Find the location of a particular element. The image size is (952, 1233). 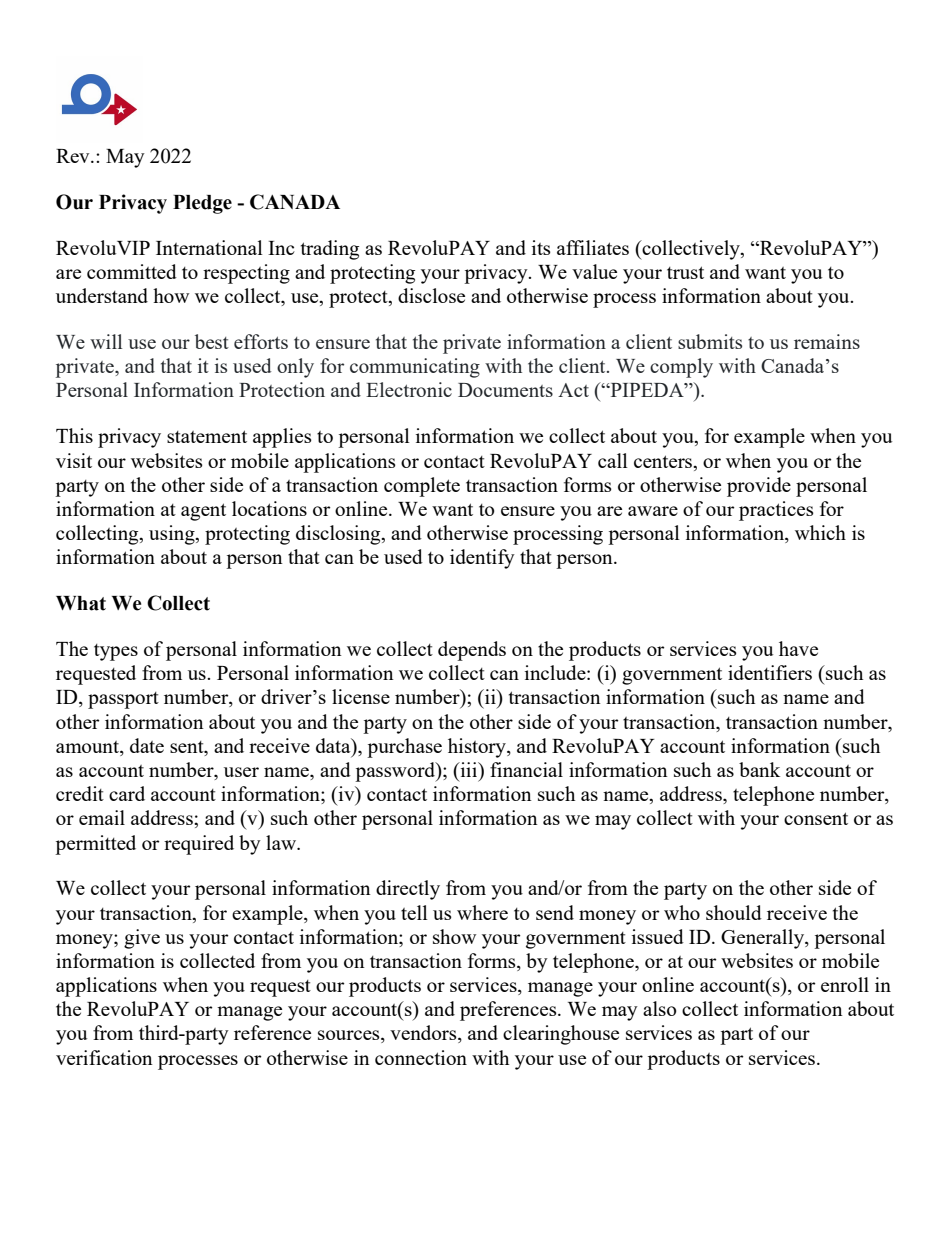

types is located at coordinates (116, 652).
